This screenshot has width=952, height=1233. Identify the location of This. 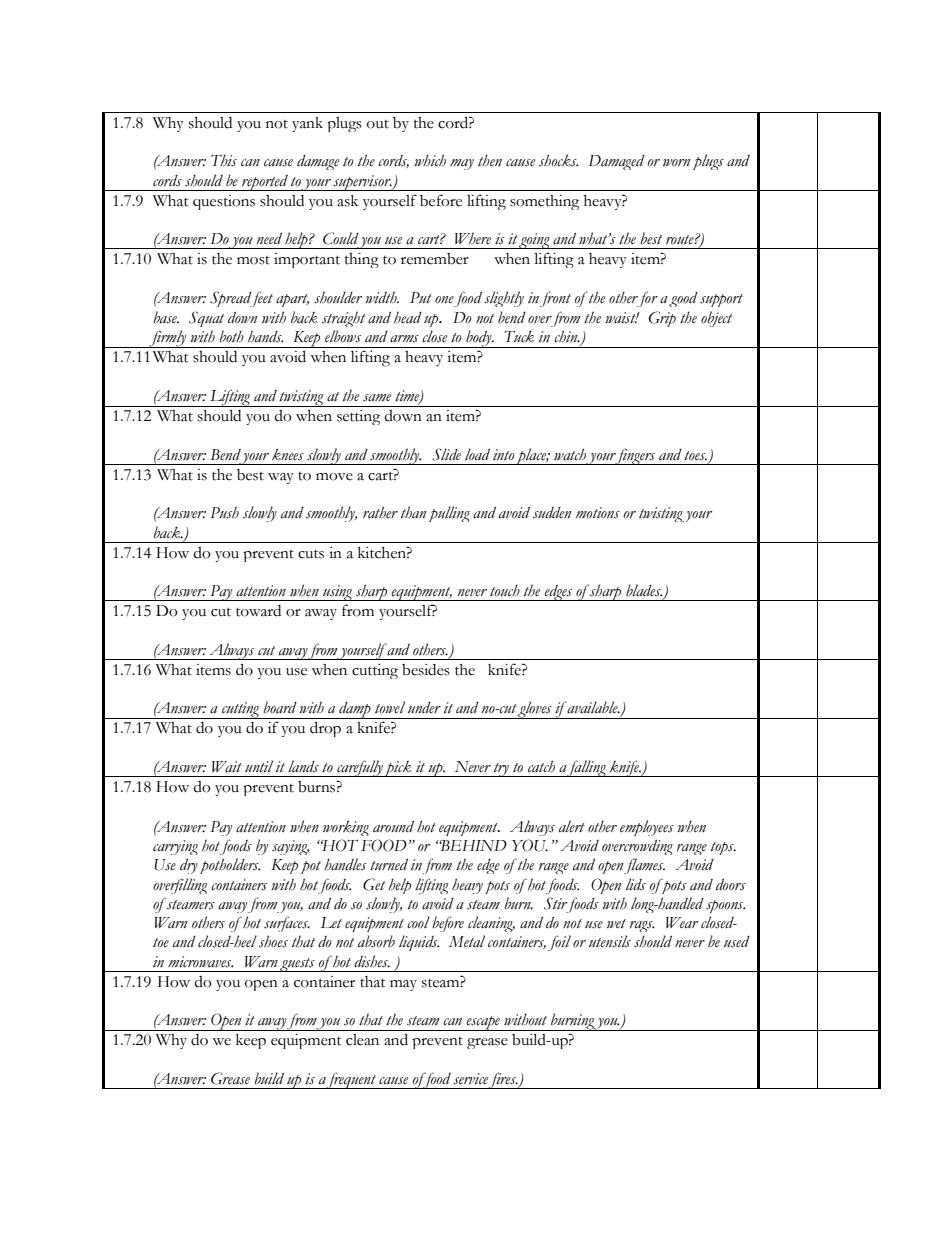
(224, 160).
